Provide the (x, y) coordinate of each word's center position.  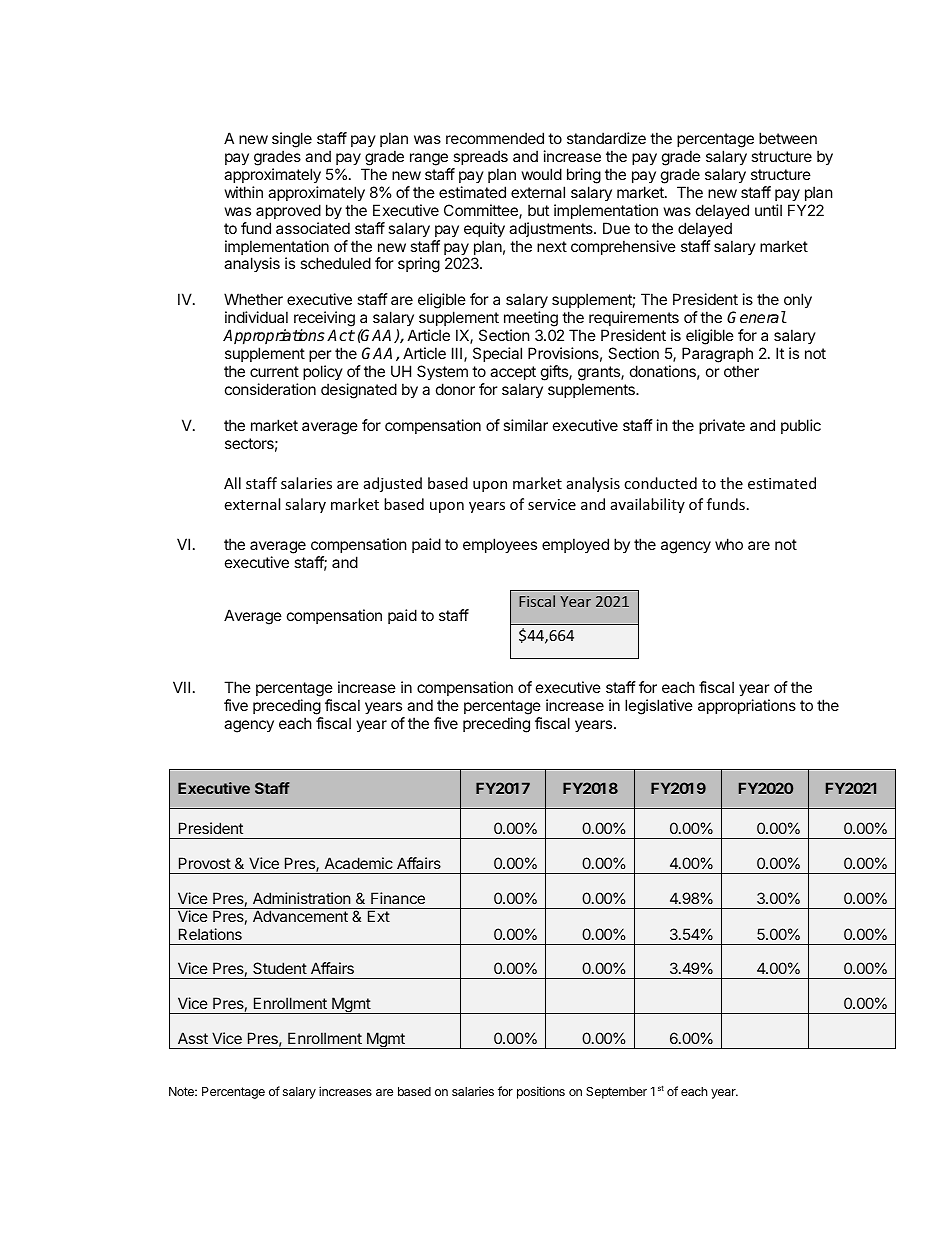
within (244, 192)
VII (181, 687)
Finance (398, 898)
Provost (205, 863)
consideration (270, 389)
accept (513, 373)
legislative (659, 707)
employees (500, 545)
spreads (480, 157)
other (741, 371)
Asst (193, 1038)
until (768, 210)
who (729, 544)
